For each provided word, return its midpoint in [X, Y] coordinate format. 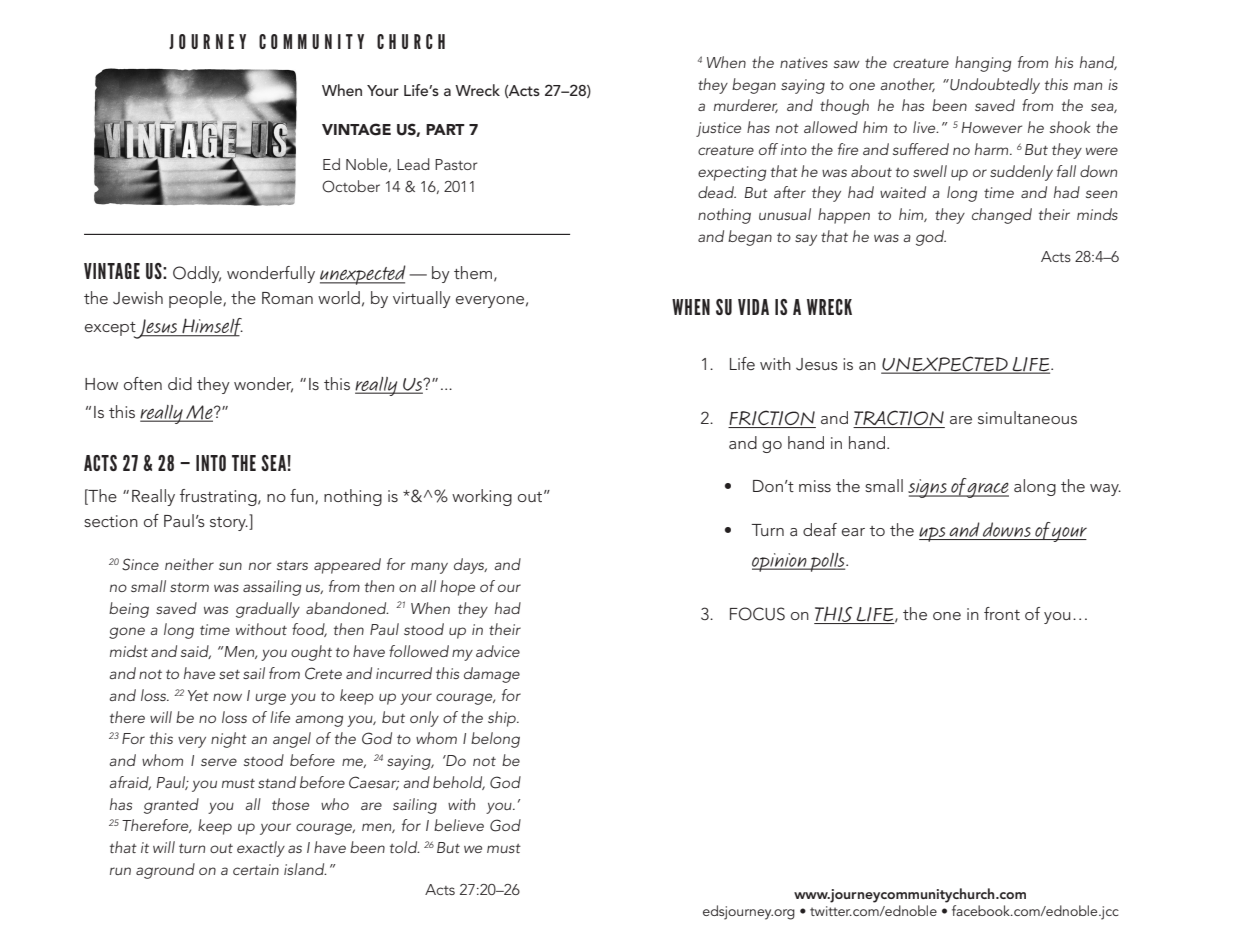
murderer [746, 106]
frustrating [219, 497]
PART [445, 129]
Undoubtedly [994, 86]
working [482, 497]
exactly [261, 849]
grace [988, 490]
